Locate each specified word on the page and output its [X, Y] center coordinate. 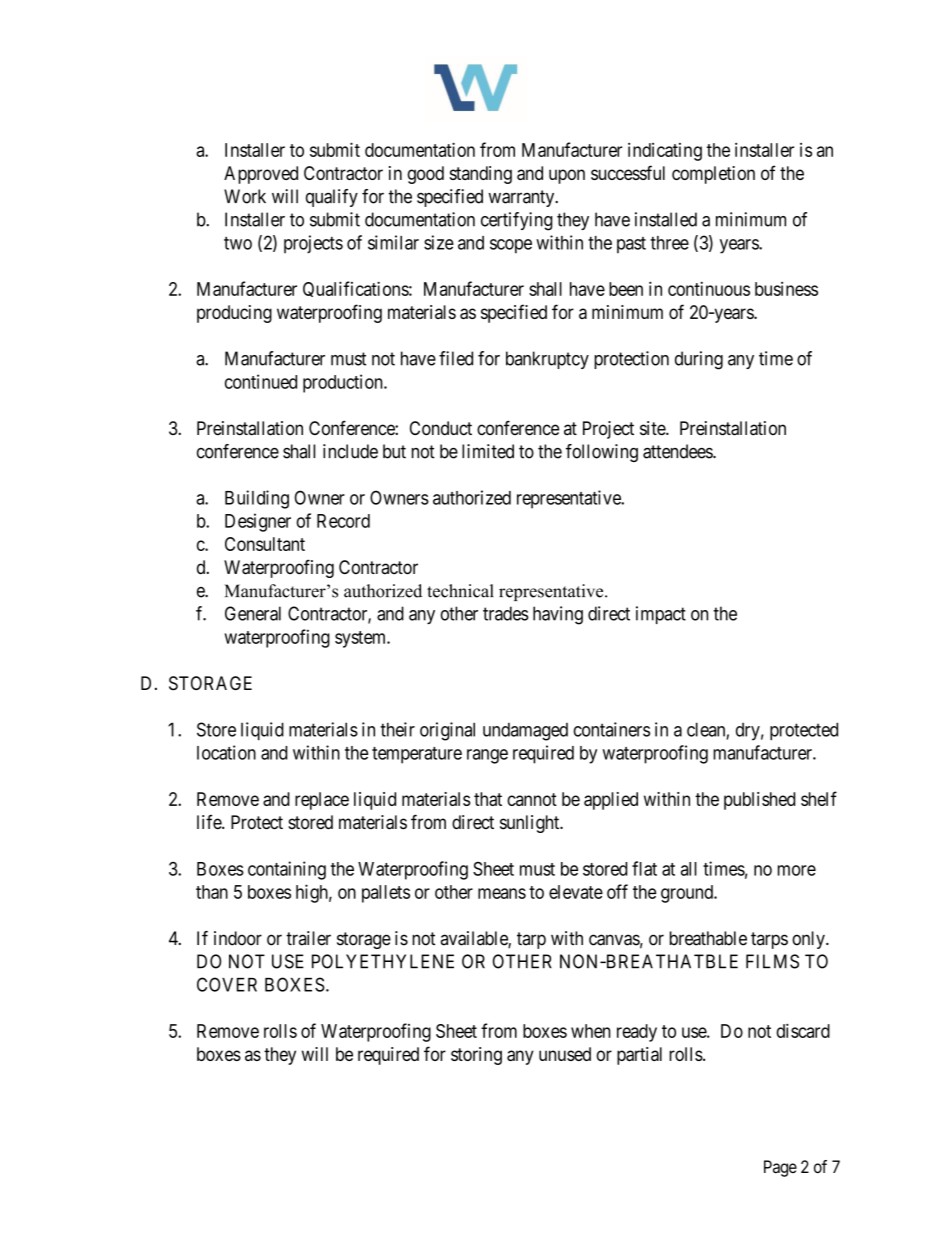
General [253, 613]
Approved [261, 175]
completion [713, 175]
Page [780, 1168]
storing [476, 1056]
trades [506, 613]
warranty [522, 198]
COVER [227, 984]
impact [661, 615]
